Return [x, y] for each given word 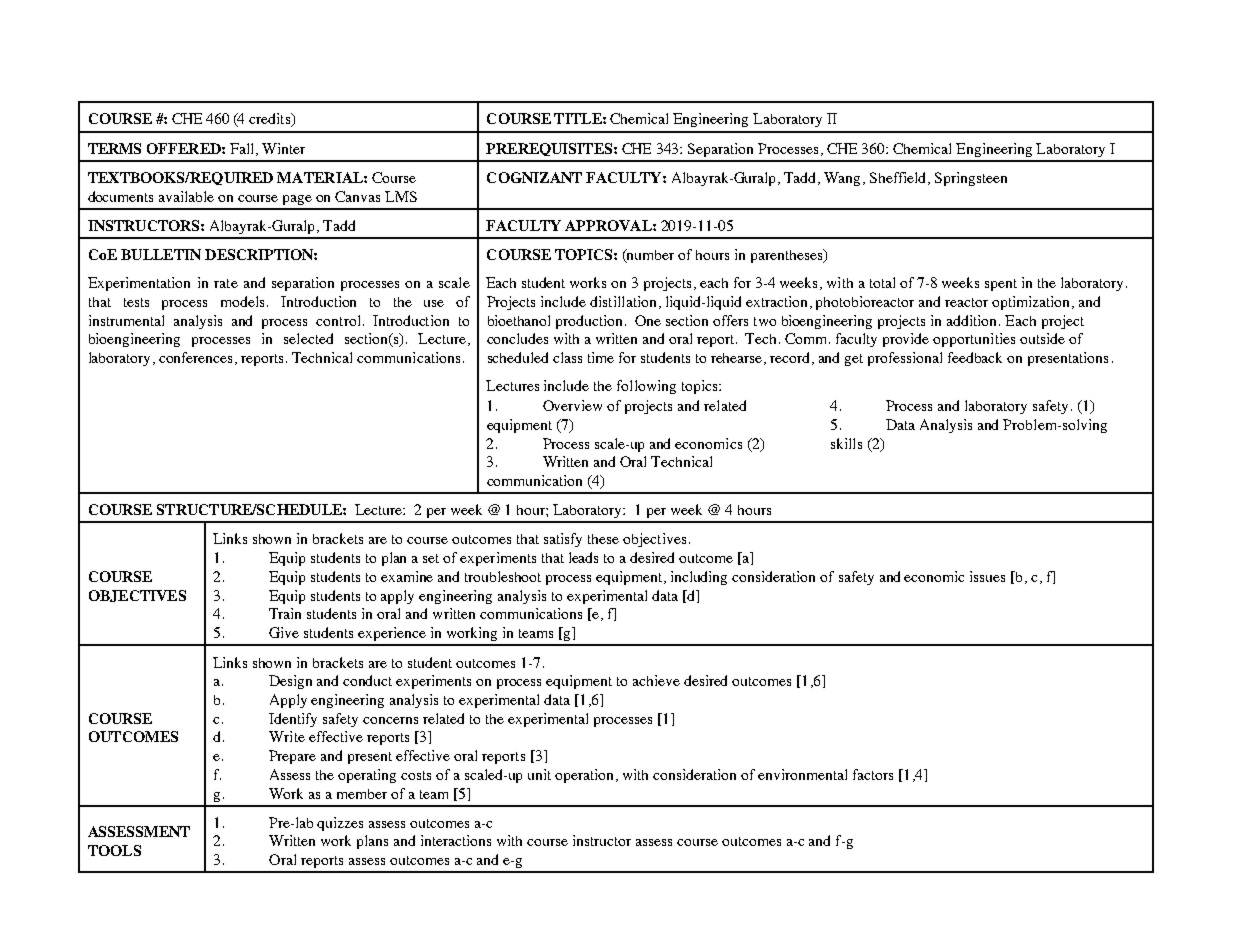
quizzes [340, 824]
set [431, 558]
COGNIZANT [534, 177]
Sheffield [899, 178]
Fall [243, 149]
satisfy [563, 540]
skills [846, 443]
